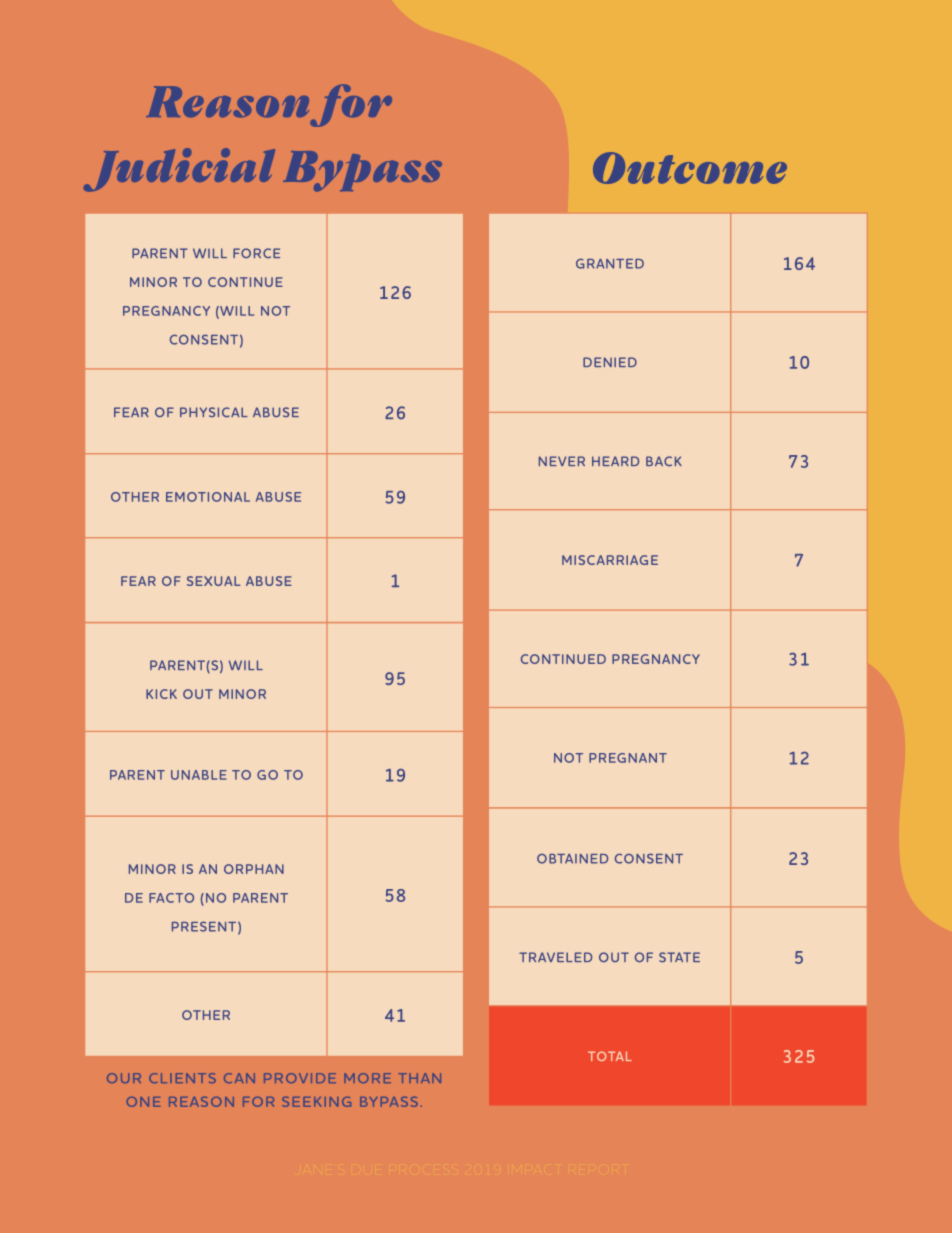 This screenshot has height=1233, width=952. What do you see at coordinates (199, 775) in the screenshot?
I see `UNABLE` at bounding box center [199, 775].
